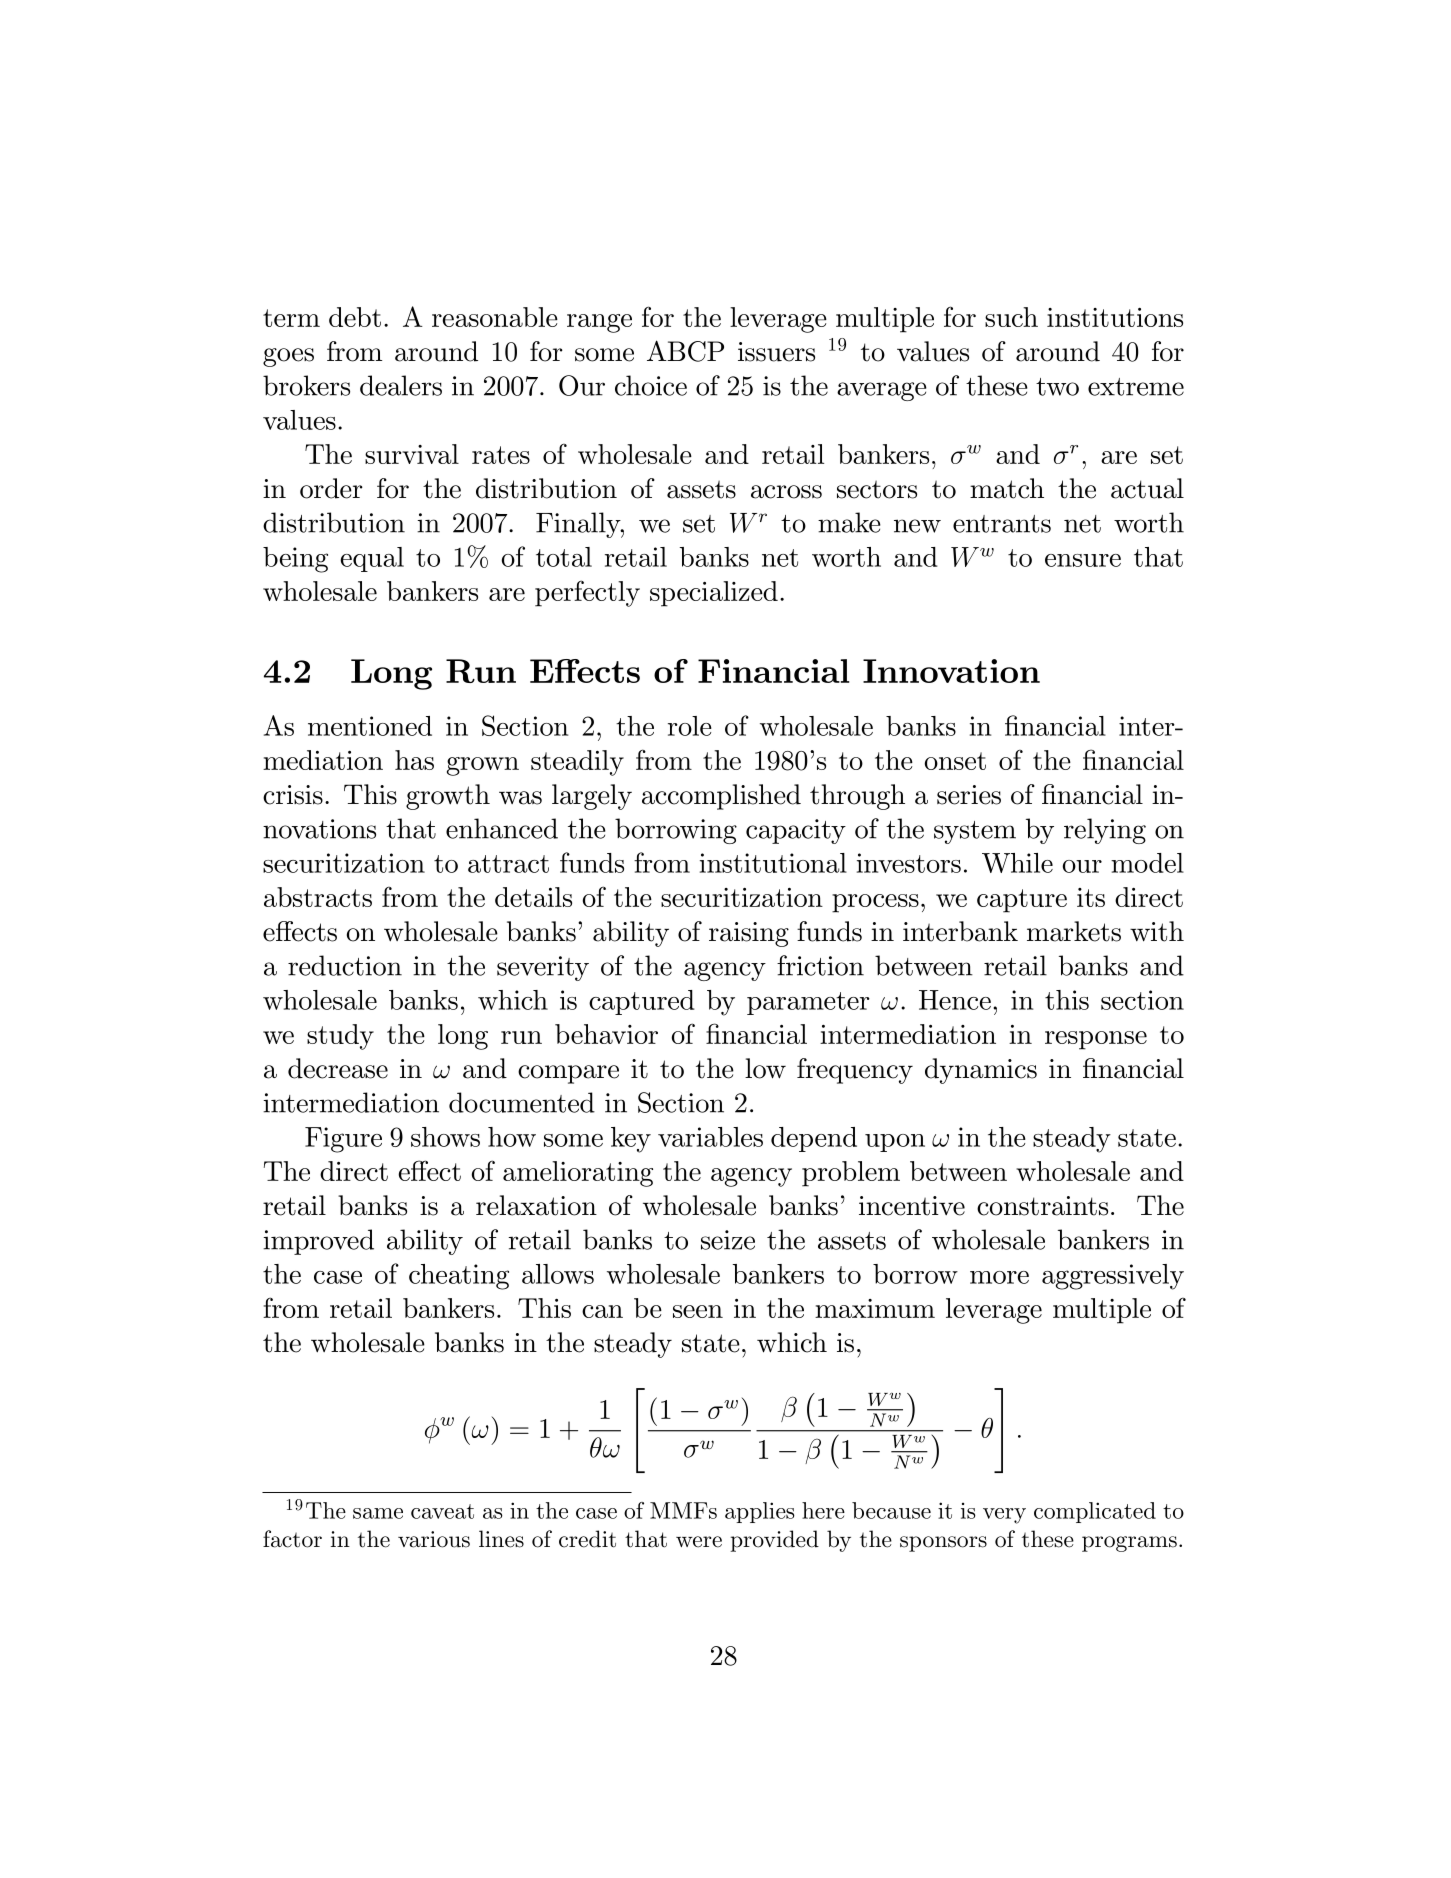  I want to click on same, so click(378, 1513).
